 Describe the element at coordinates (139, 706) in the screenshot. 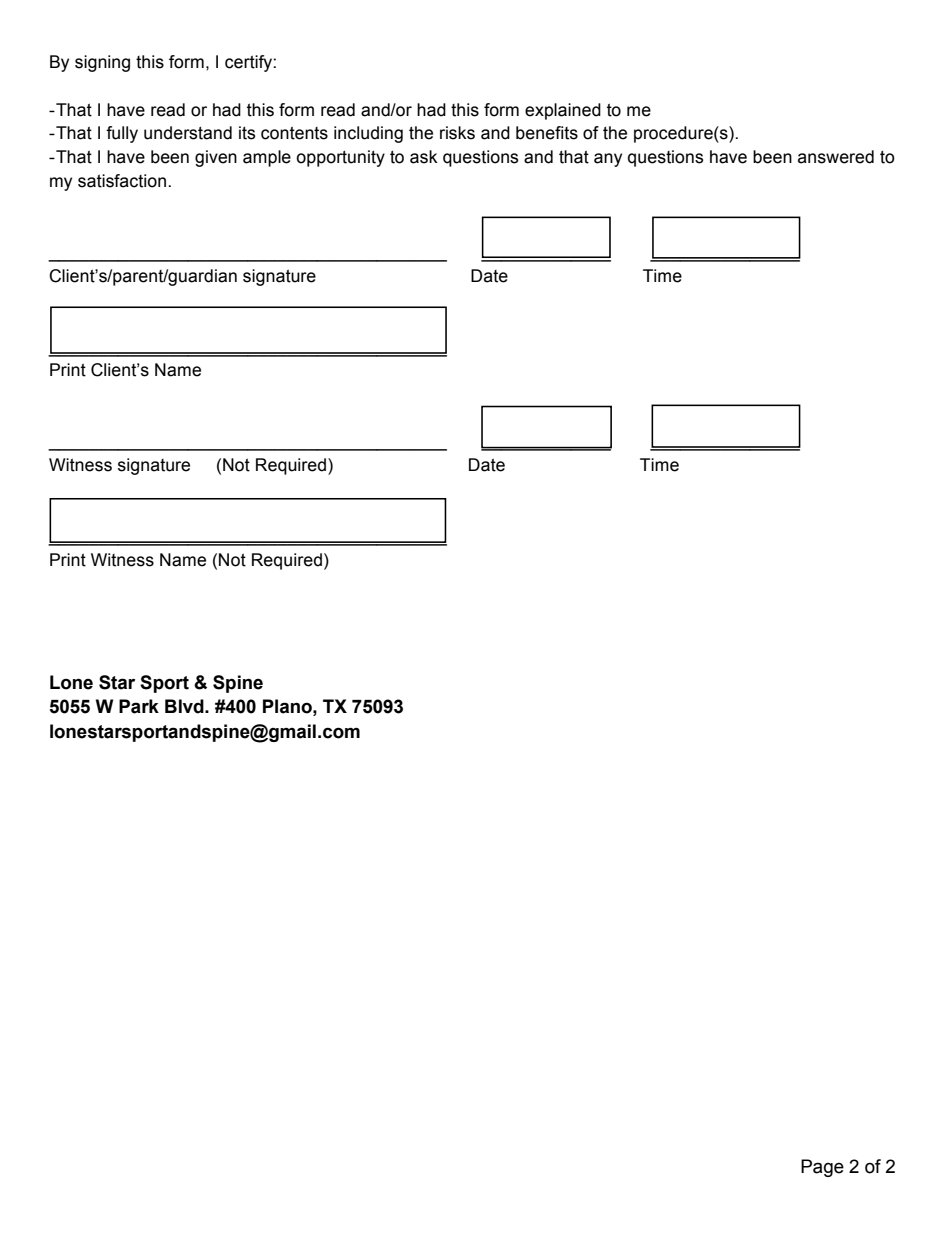

I see `Park` at that location.
